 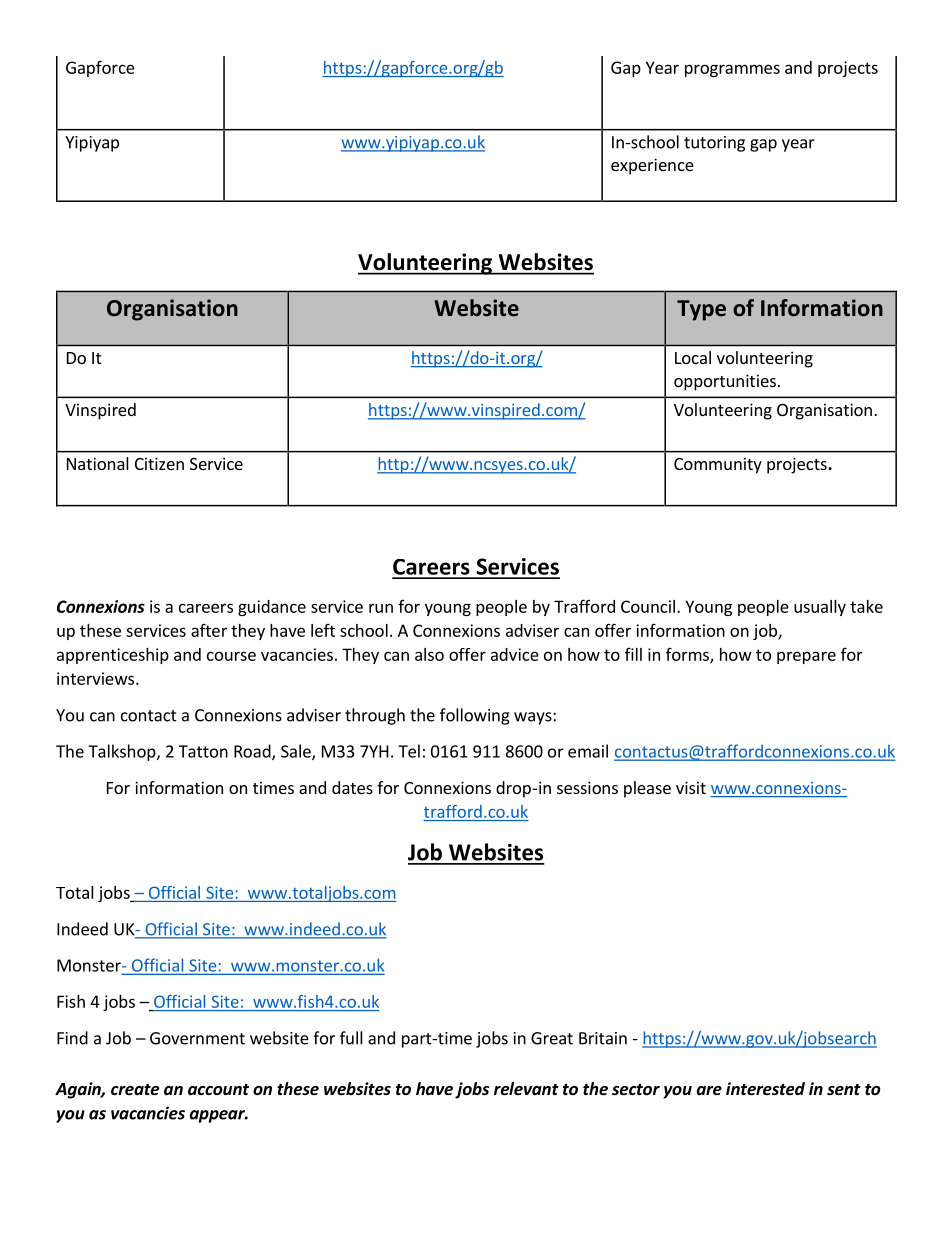 I want to click on Road, so click(x=253, y=752).
